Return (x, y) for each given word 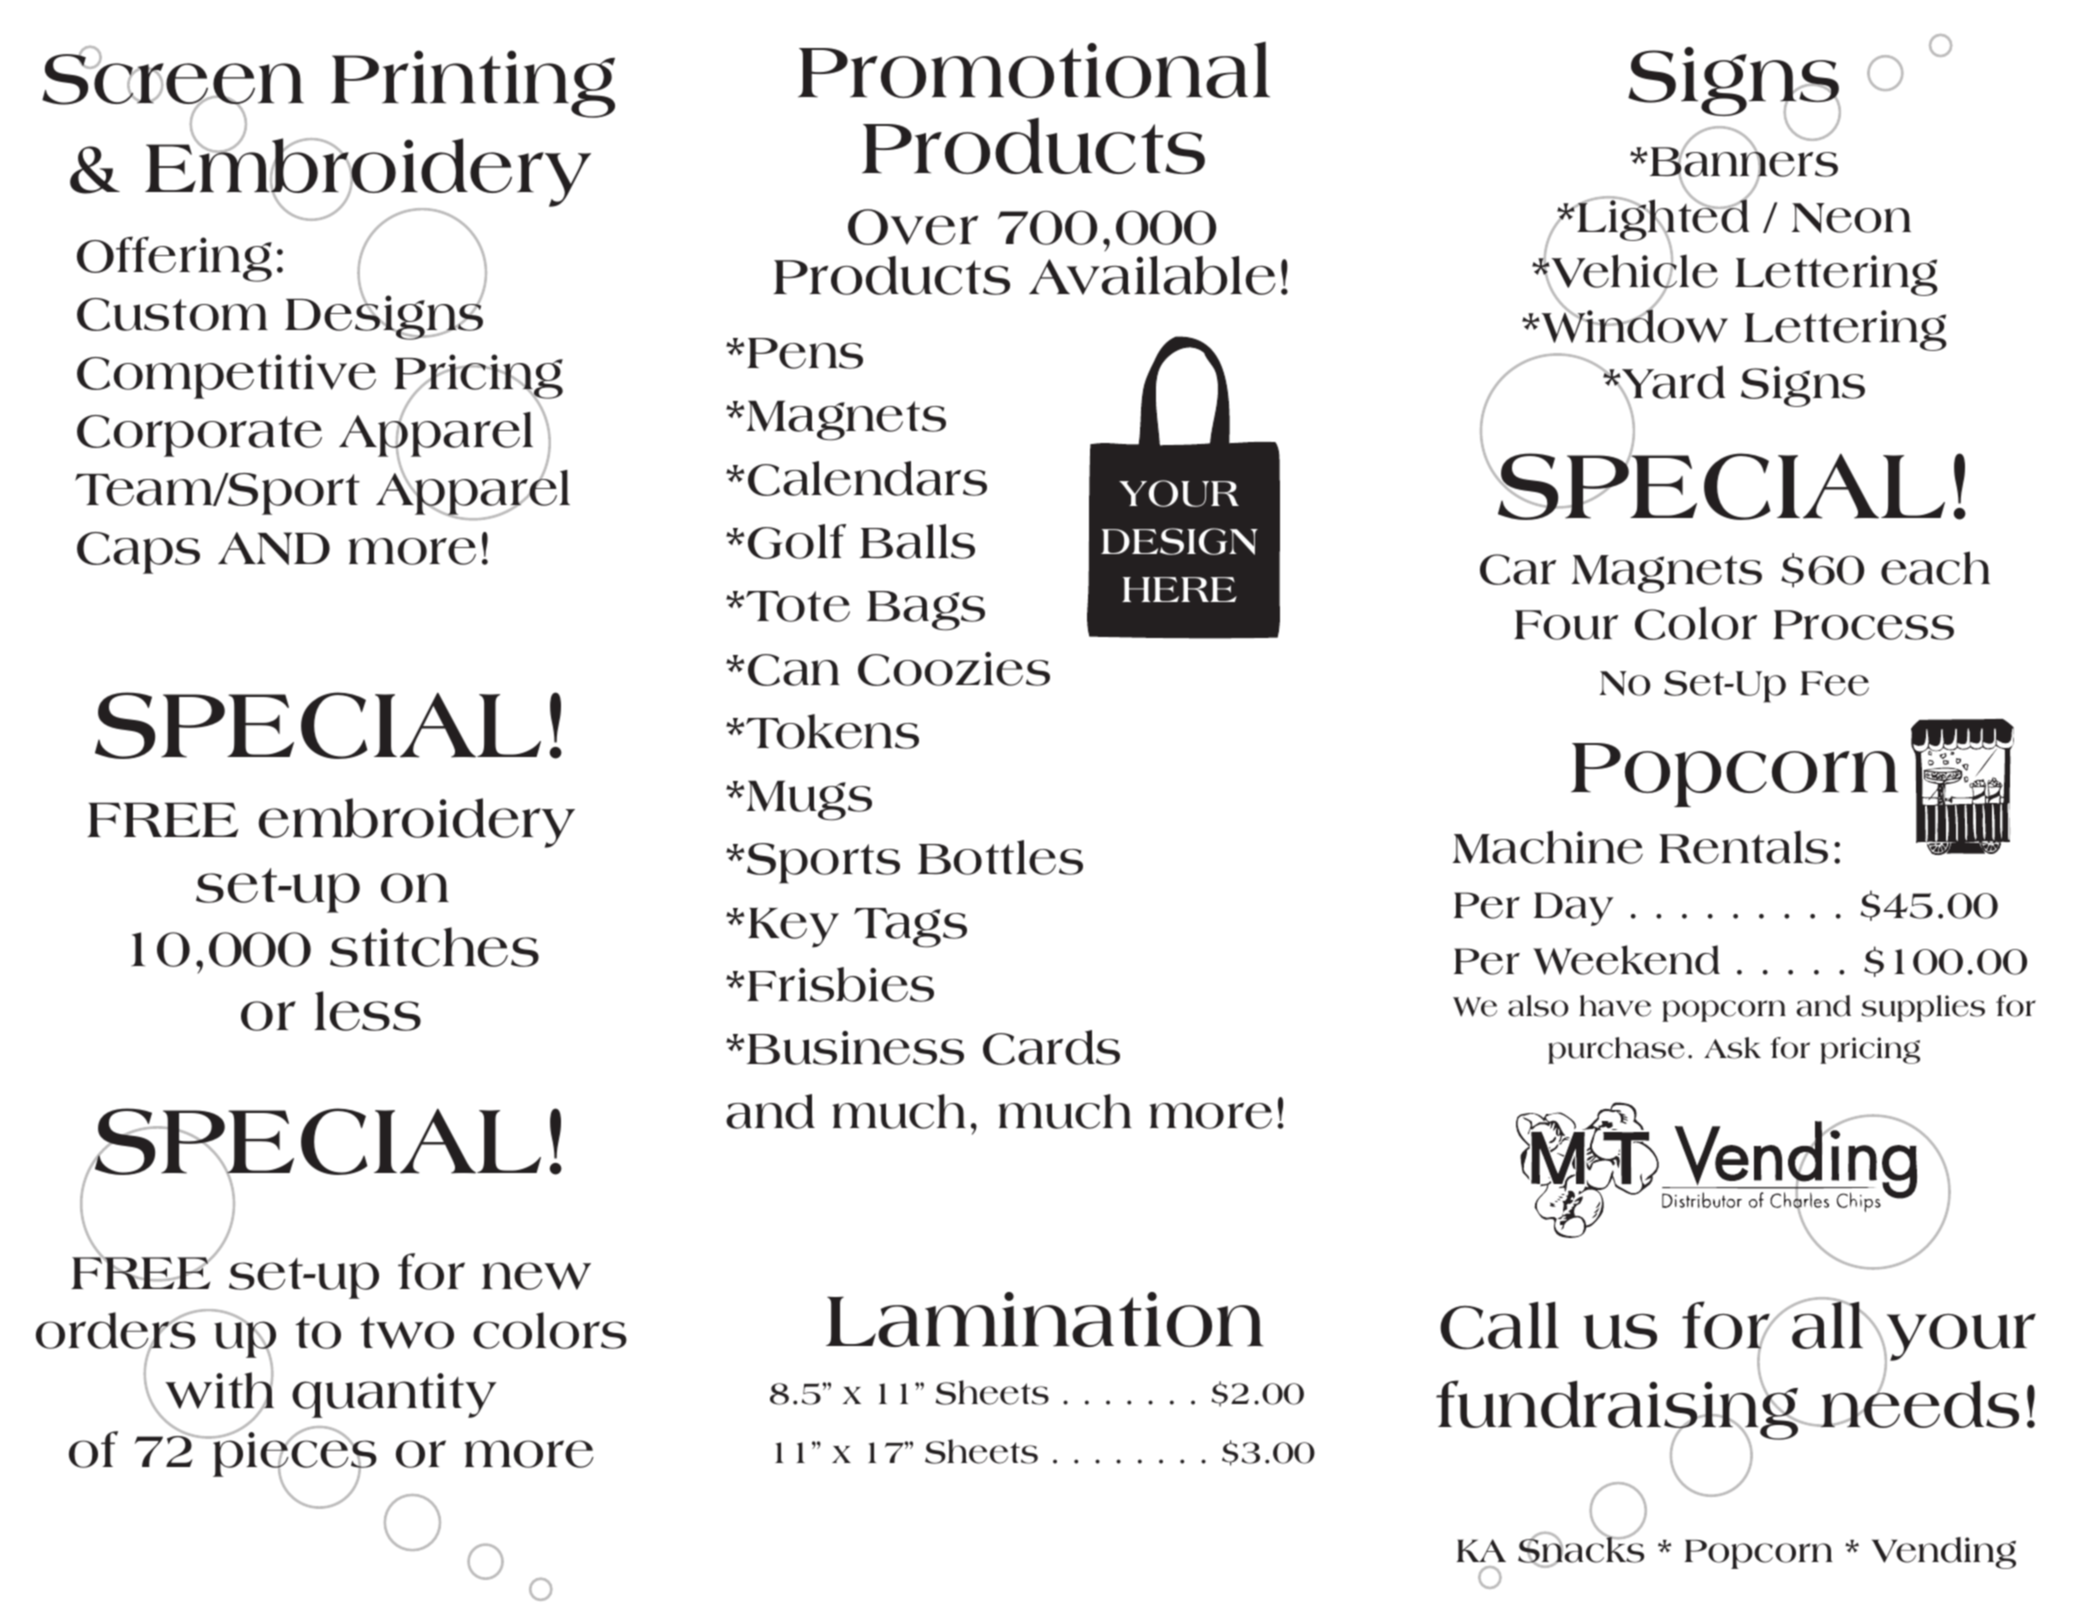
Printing (473, 84)
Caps (138, 553)
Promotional (1034, 69)
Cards (1051, 1047)
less (368, 1011)
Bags (926, 611)
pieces (294, 1454)
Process (1863, 625)
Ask (1732, 1048)
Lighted (1662, 220)
